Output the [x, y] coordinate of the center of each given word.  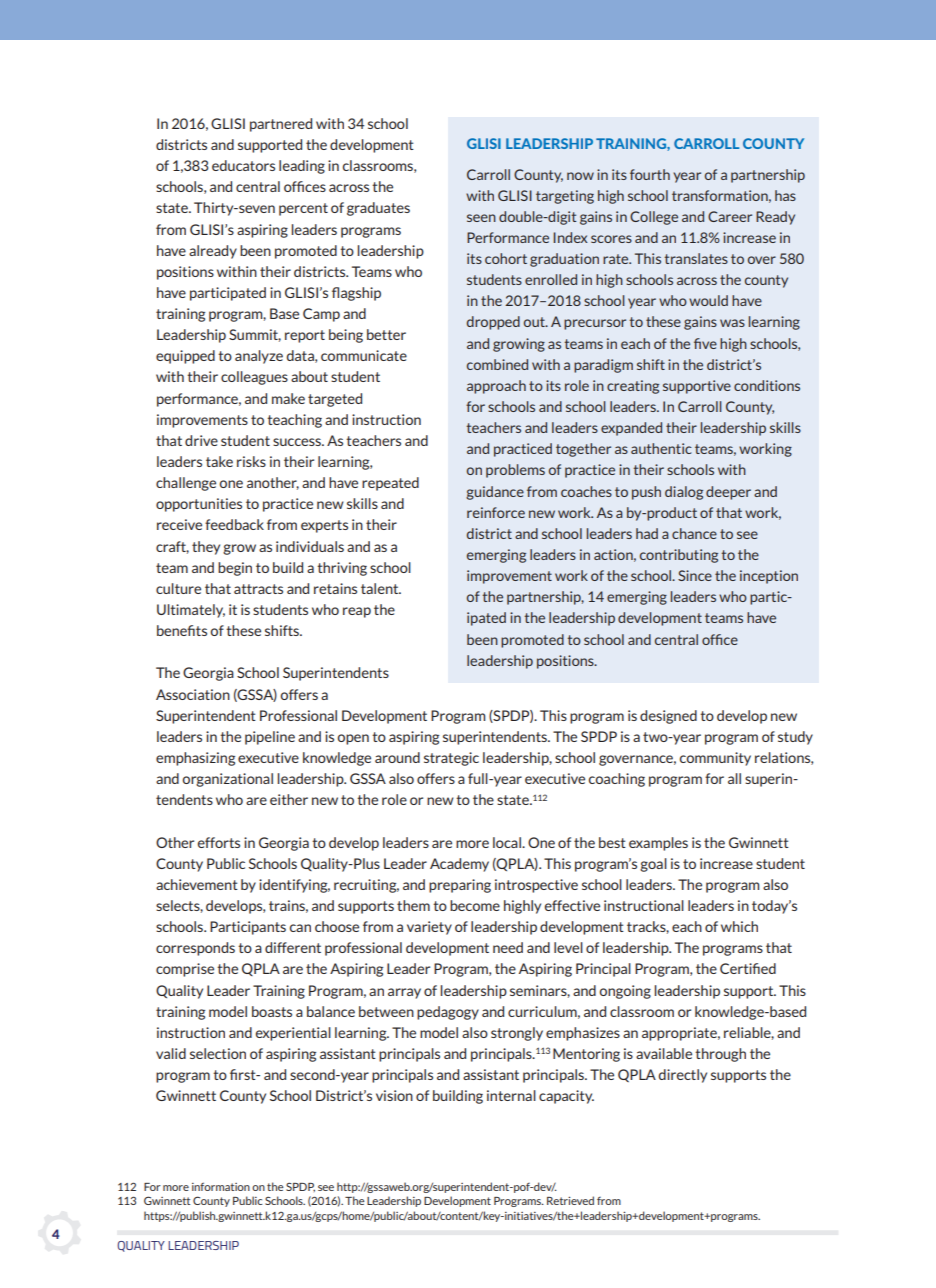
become [475, 905]
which [739, 926]
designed [668, 717]
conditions [767, 385]
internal [511, 1095]
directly [682, 1076]
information [221, 1186]
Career [730, 216]
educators [243, 165]
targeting [565, 197]
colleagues [254, 378]
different [293, 947]
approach [496, 387]
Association [193, 694]
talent [381, 588]
